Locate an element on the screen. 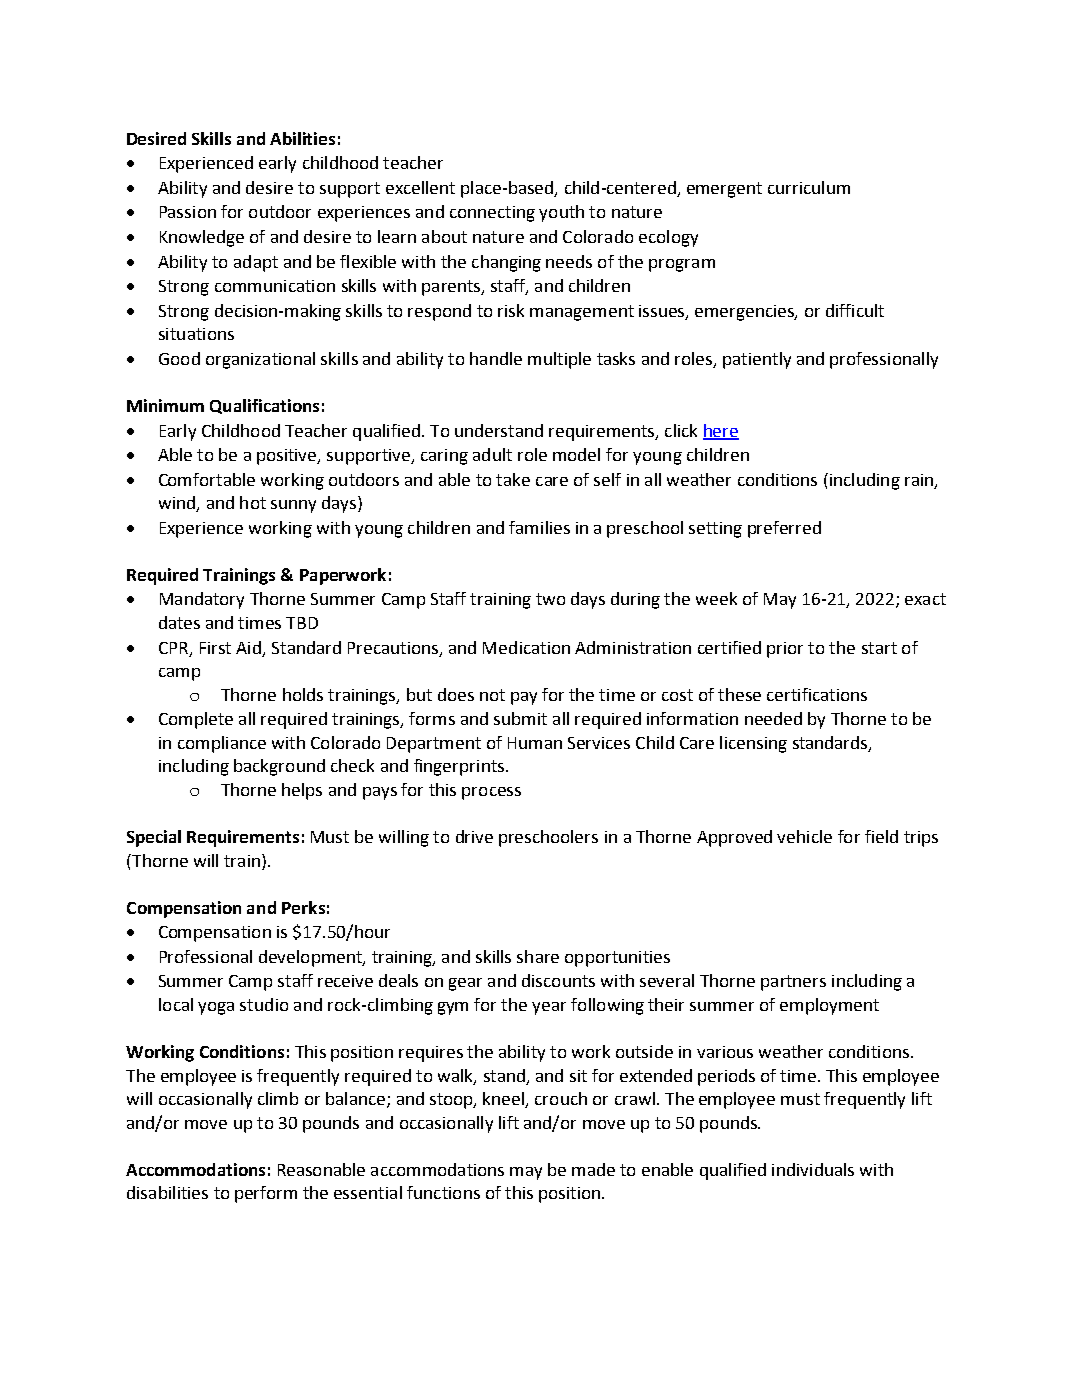  individuals is located at coordinates (813, 1169).
